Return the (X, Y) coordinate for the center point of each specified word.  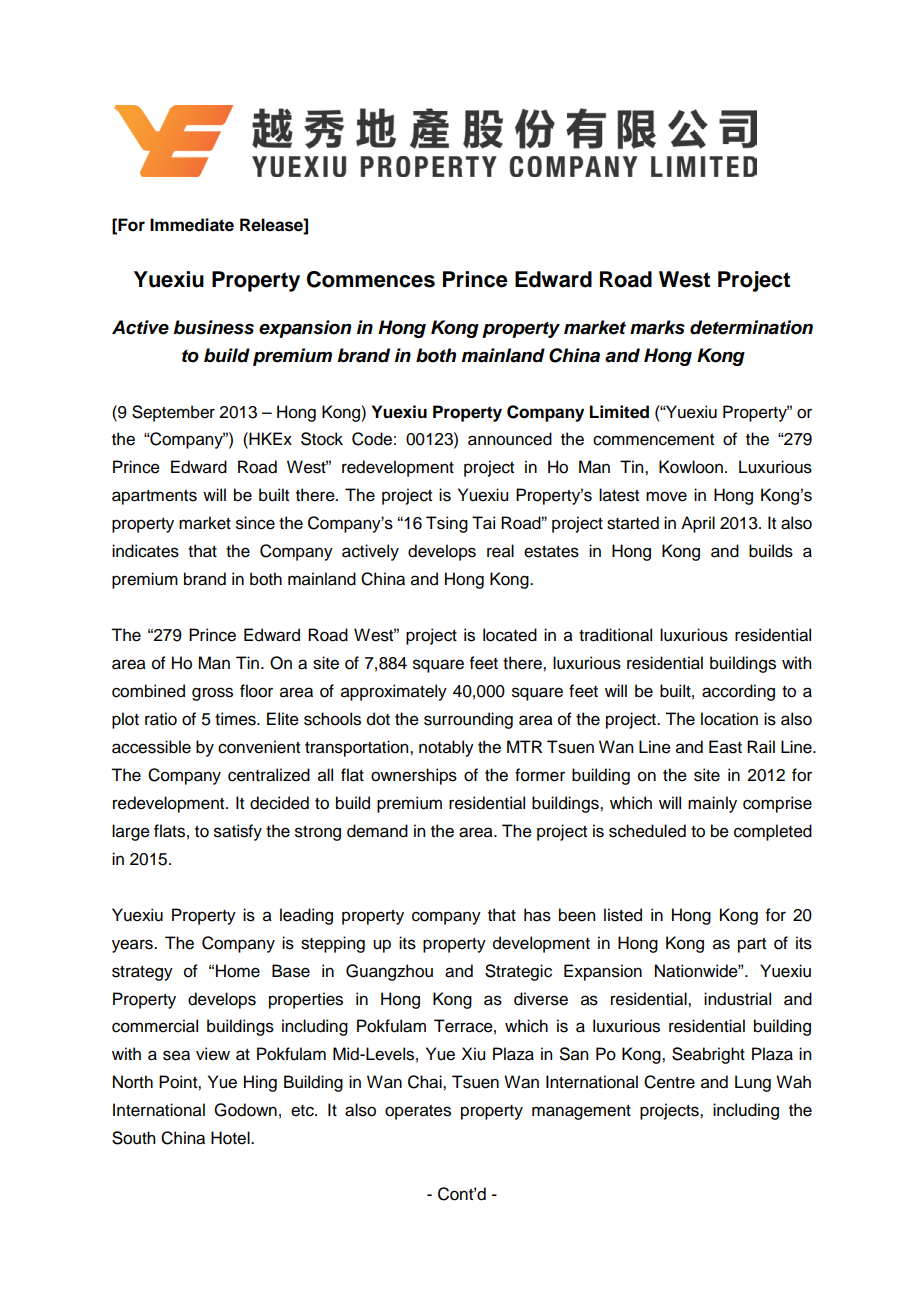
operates (418, 1112)
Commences (371, 279)
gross (212, 694)
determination (751, 327)
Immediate (192, 225)
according (738, 692)
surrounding (468, 720)
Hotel (231, 1138)
